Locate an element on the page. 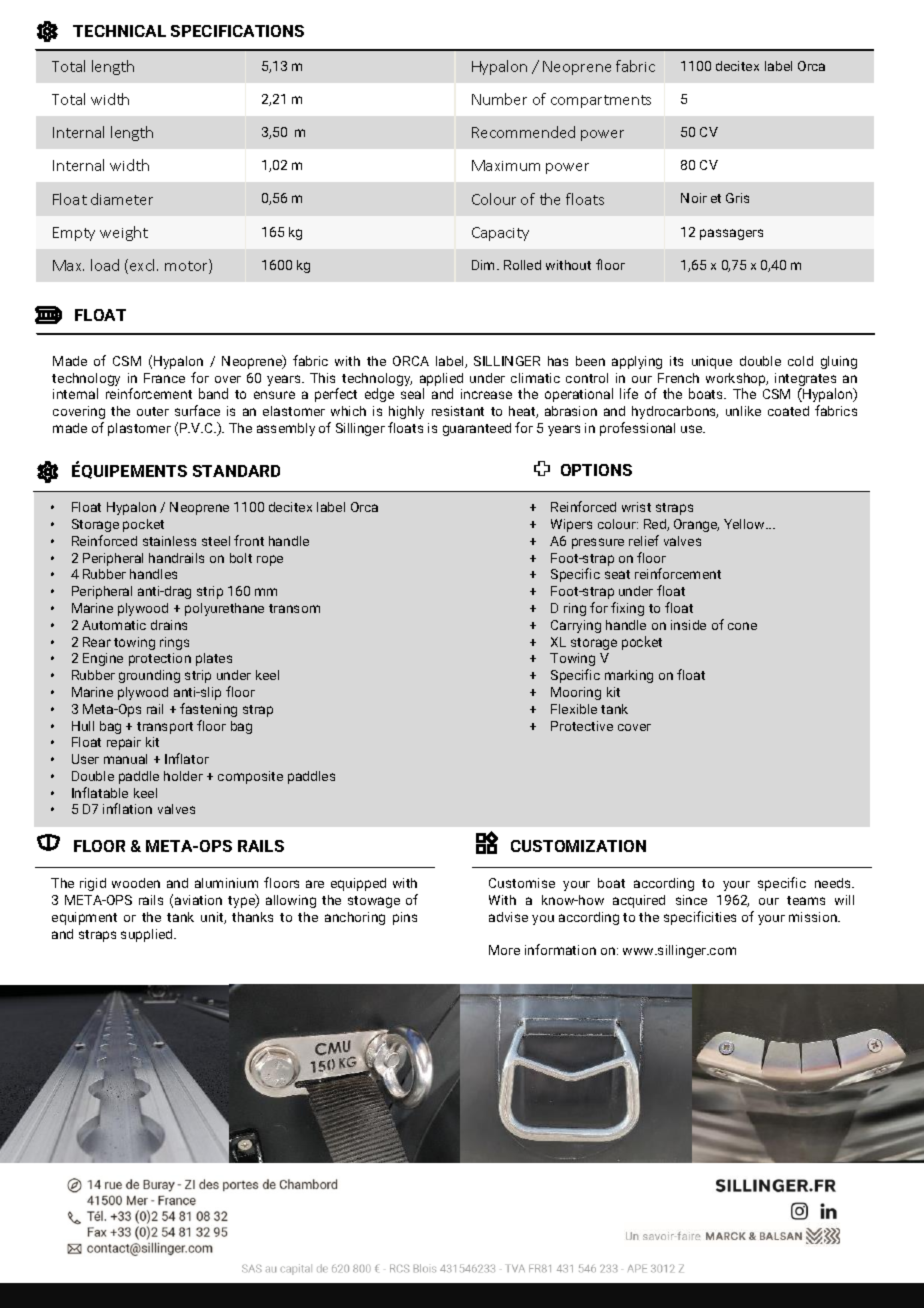 The width and height of the document is (924, 1308). Carrying is located at coordinates (576, 626).
